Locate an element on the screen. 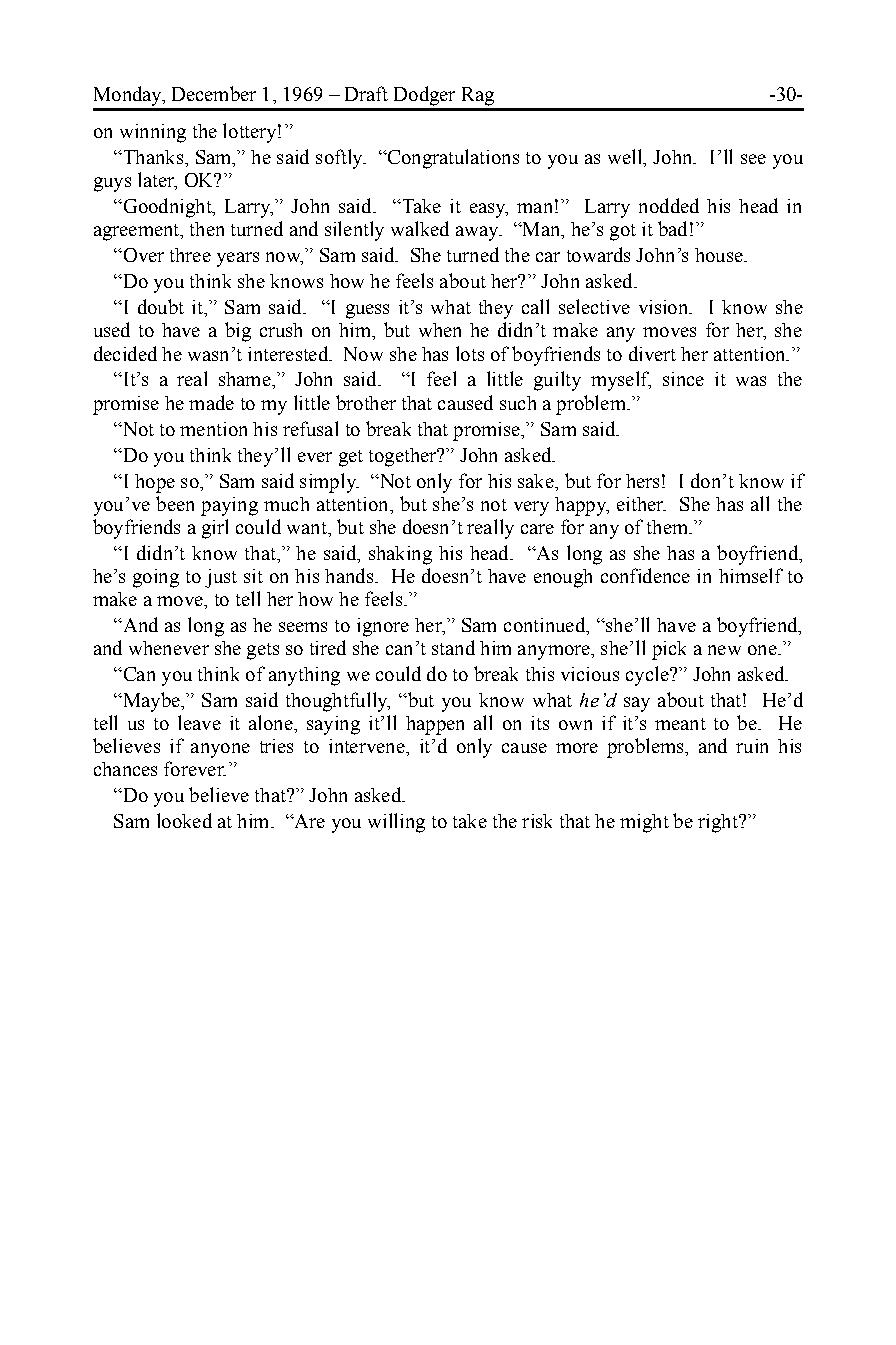 This screenshot has height=1345, width=896. pick is located at coordinates (669, 650).
